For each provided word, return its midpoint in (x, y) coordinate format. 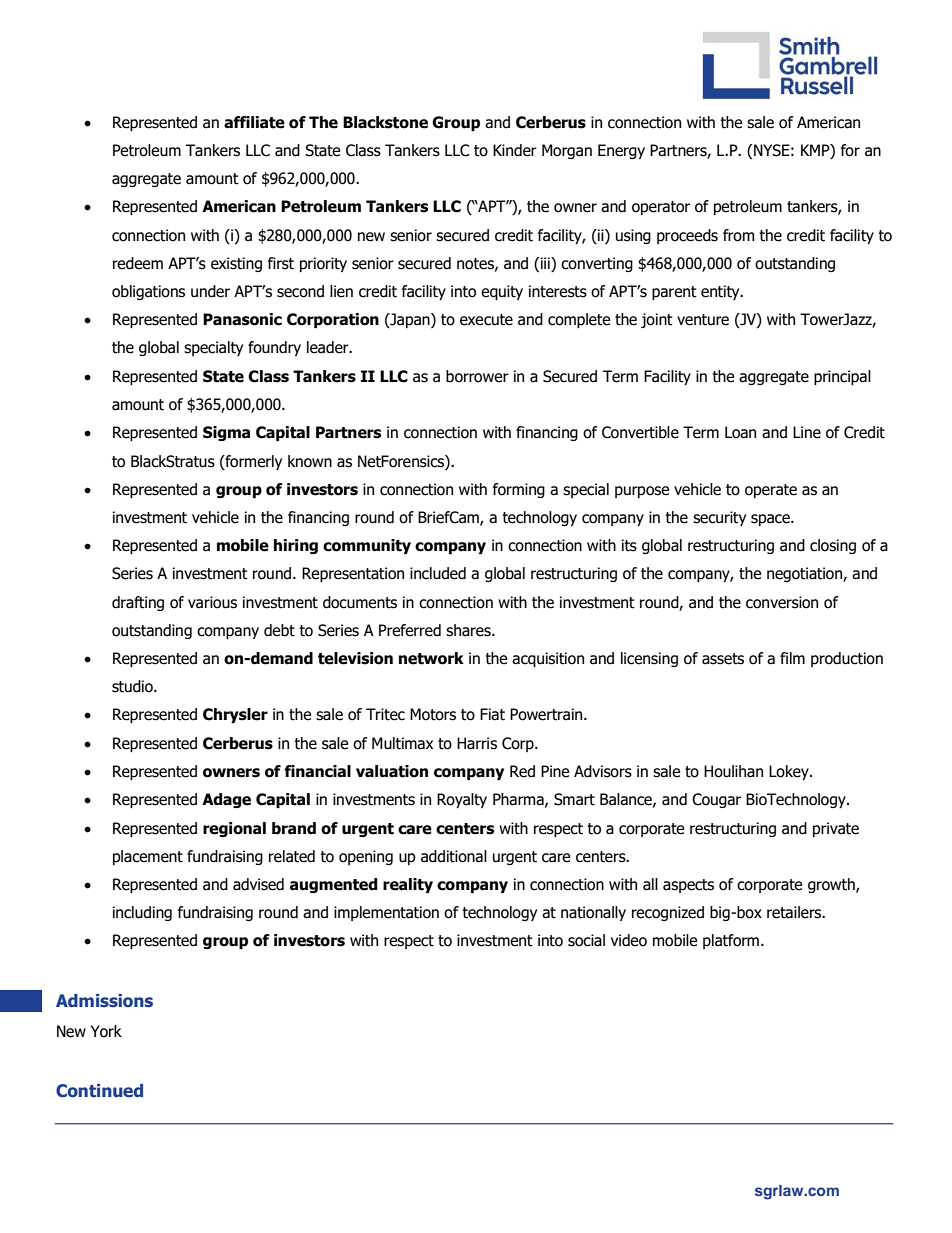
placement (148, 857)
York (106, 1031)
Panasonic (242, 319)
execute (486, 320)
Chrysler (235, 715)
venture (703, 320)
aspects (688, 886)
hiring (296, 546)
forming (519, 490)
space (771, 520)
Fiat (492, 714)
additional (454, 856)
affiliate (254, 122)
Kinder (515, 150)
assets (723, 659)
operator (661, 208)
